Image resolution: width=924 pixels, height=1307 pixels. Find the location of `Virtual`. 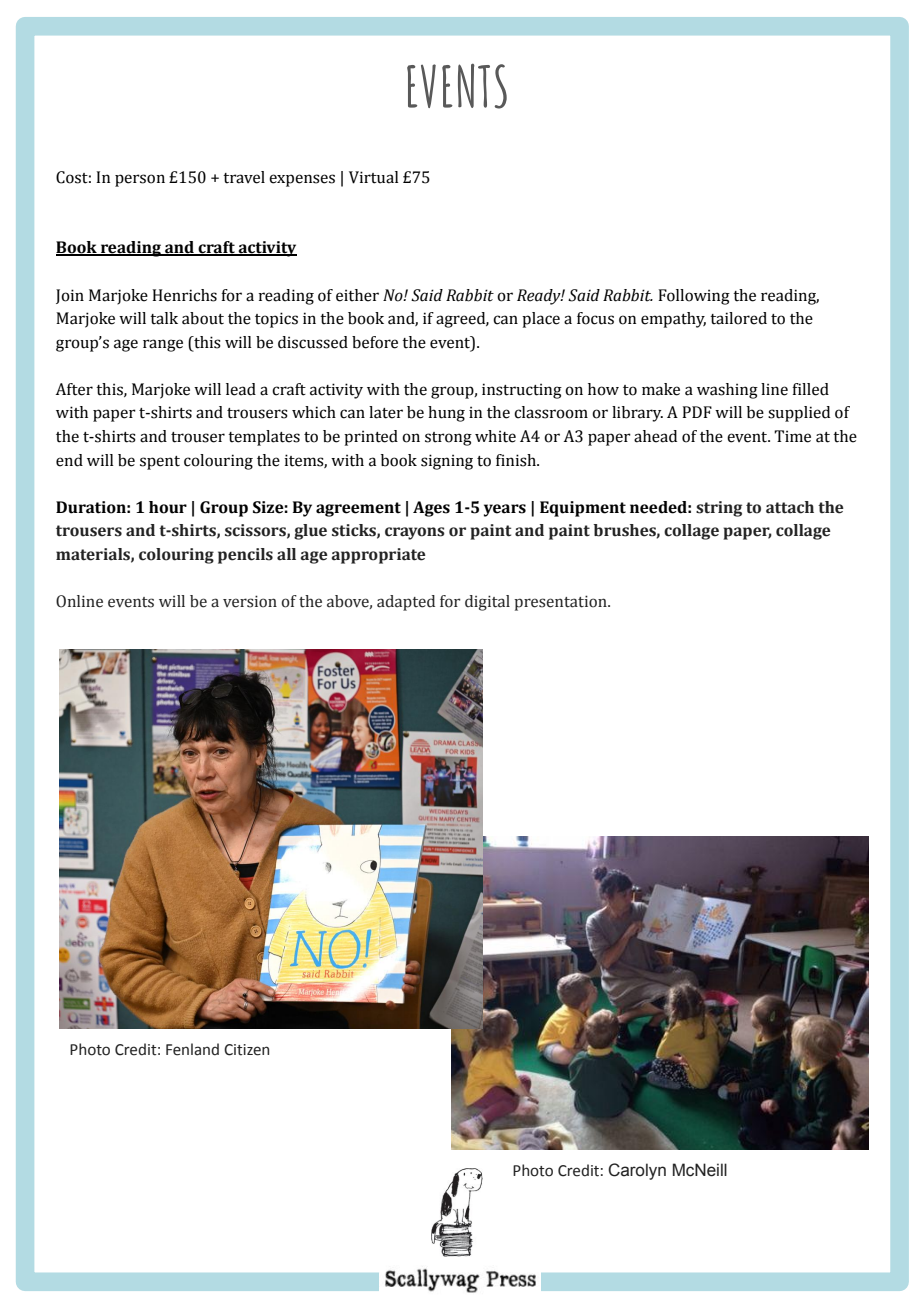

Virtual is located at coordinates (373, 177).
